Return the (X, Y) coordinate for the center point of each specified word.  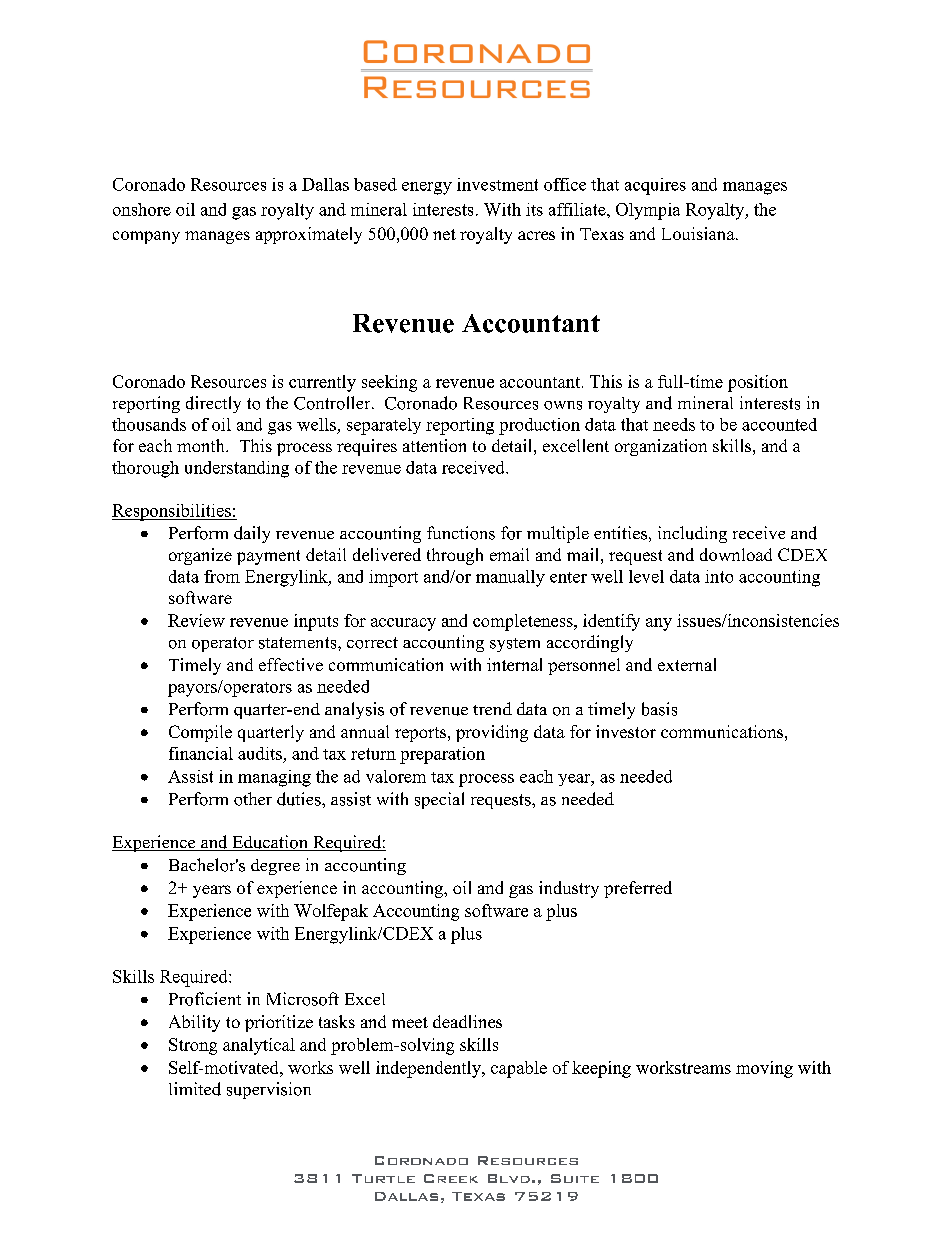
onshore (142, 209)
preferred (638, 889)
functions (461, 533)
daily (252, 534)
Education (270, 843)
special (439, 800)
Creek (451, 1178)
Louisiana (699, 233)
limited (195, 1089)
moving (764, 1069)
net (444, 234)
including (692, 534)
